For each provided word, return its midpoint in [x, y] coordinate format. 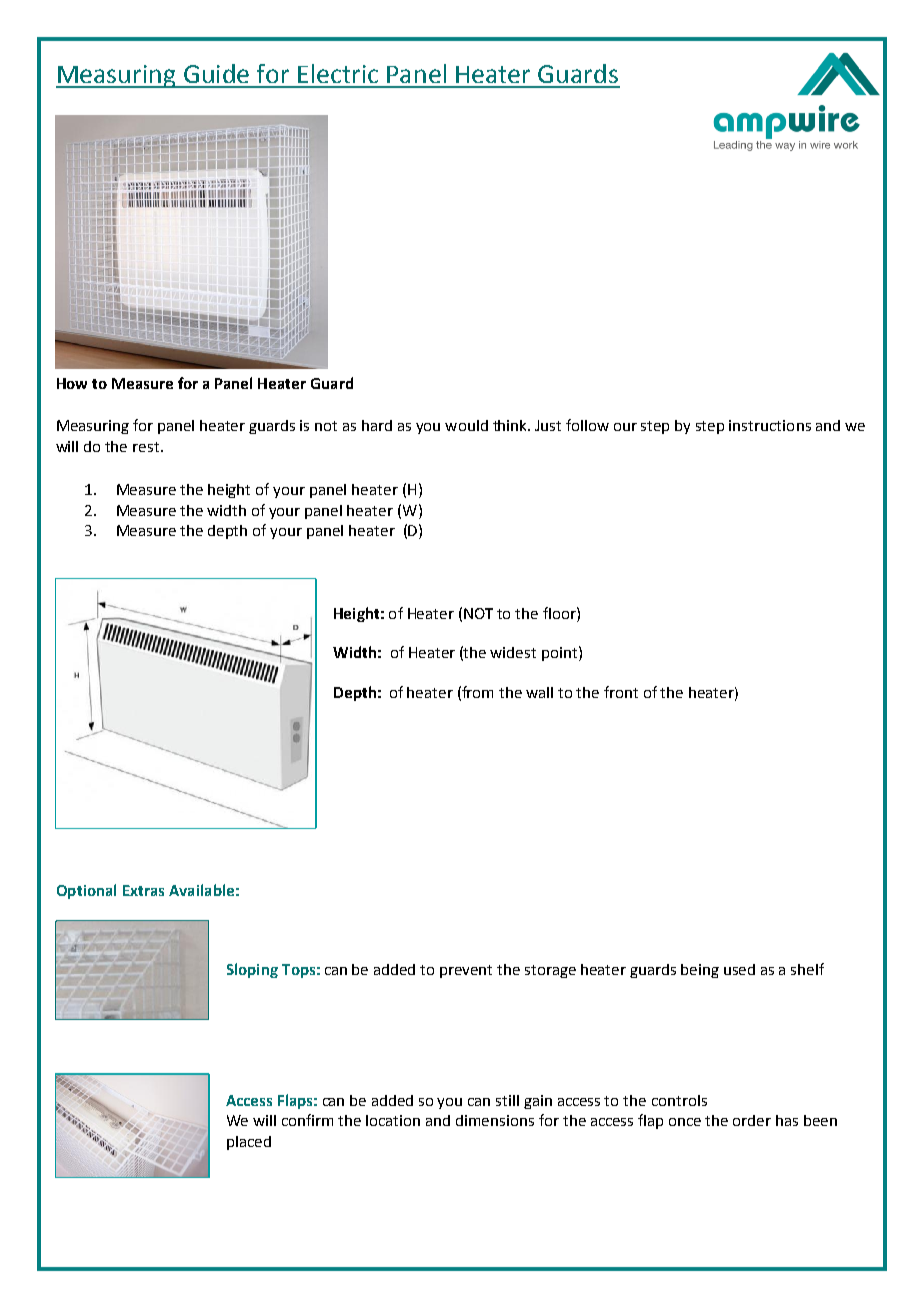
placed [249, 1143]
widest [513, 652]
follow [587, 425]
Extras [143, 890]
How [72, 383]
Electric [338, 73]
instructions [770, 425]
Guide [216, 73]
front [621, 692]
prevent [466, 971]
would [466, 425]
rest [146, 447]
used [739, 969]
